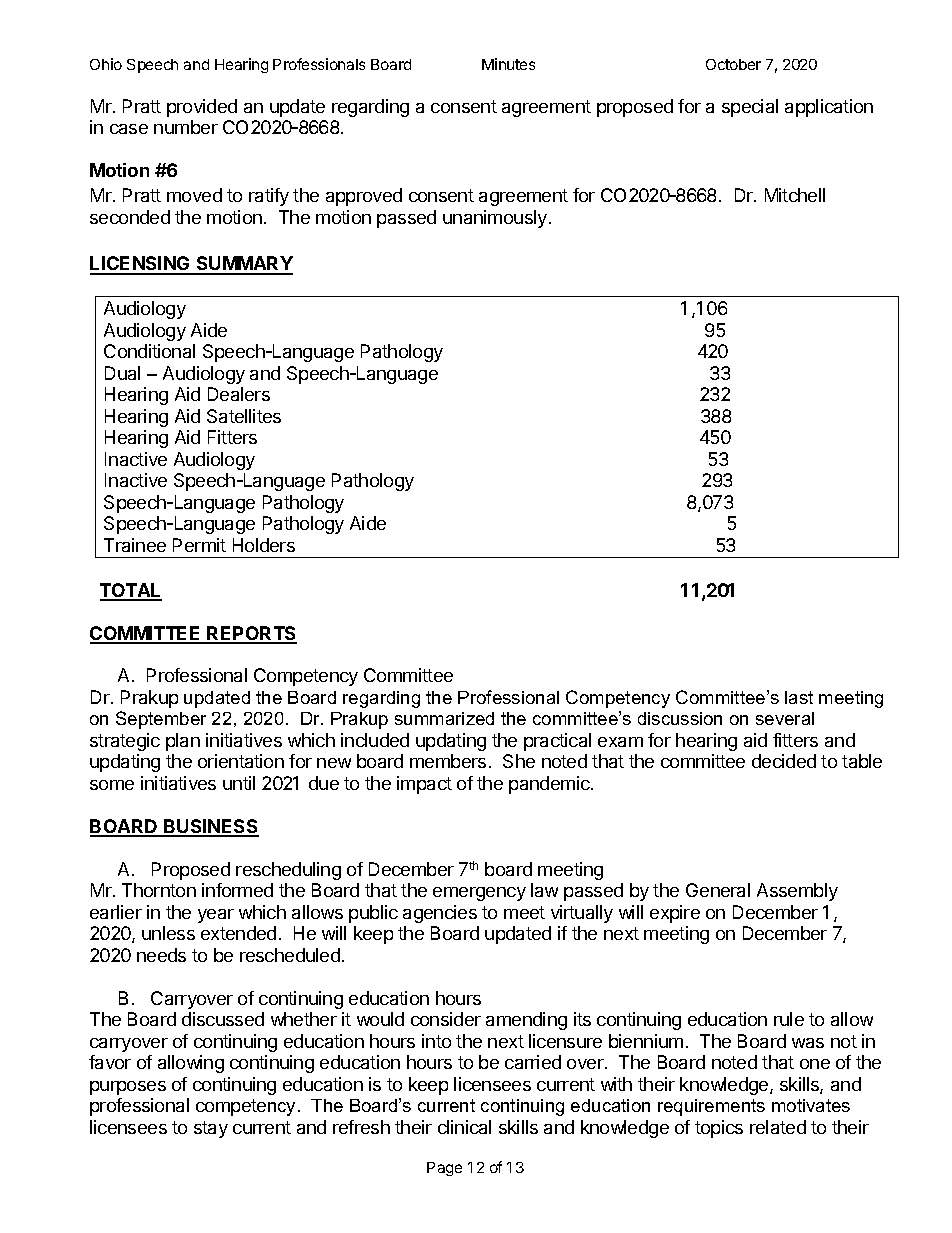 The height and width of the screenshot is (1233, 952). Describe the element at coordinates (799, 697) in the screenshot. I see `last` at that location.
